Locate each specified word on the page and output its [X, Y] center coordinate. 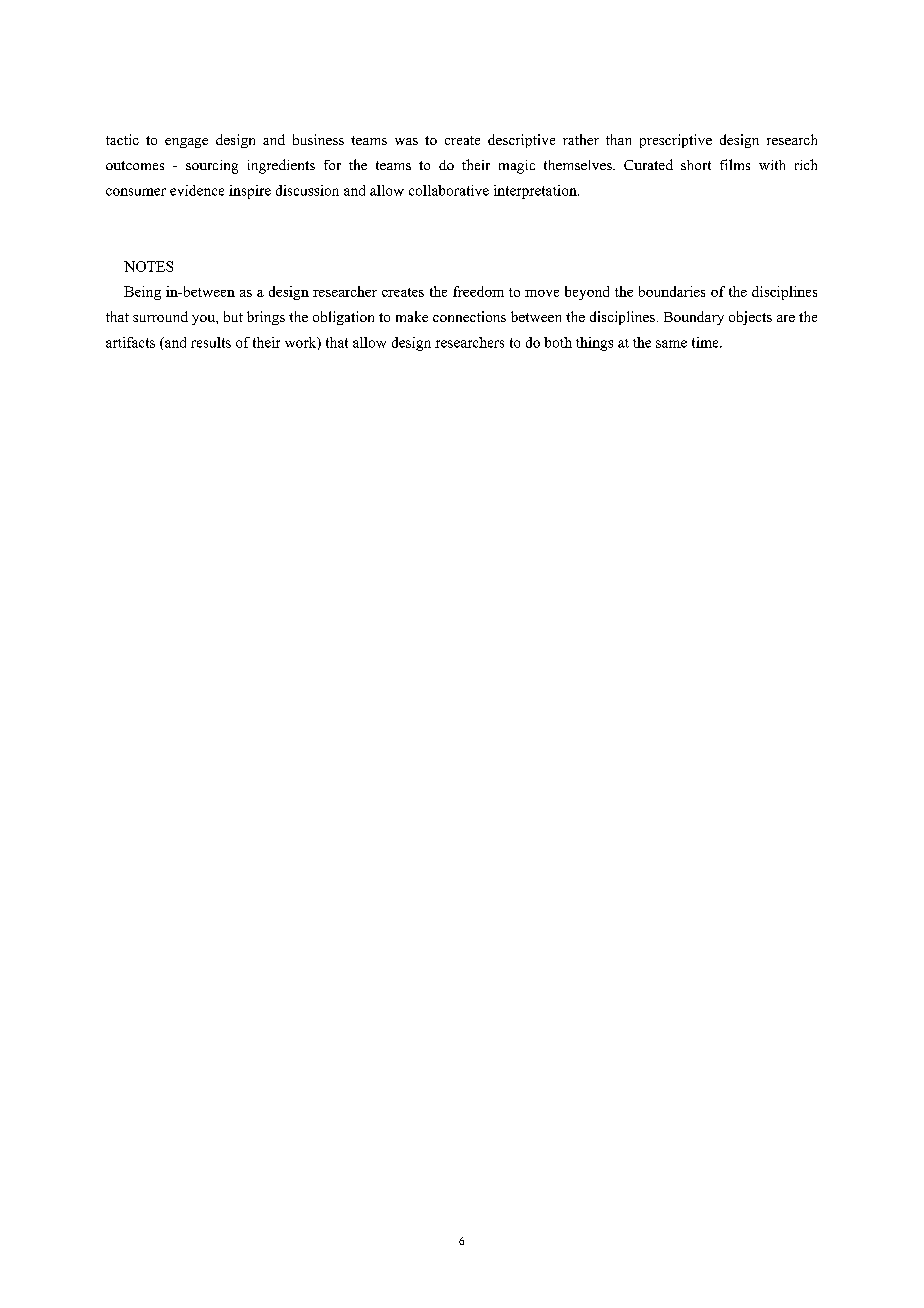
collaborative [449, 190]
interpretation [536, 192]
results [211, 342]
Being [142, 293]
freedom [478, 291]
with [772, 165]
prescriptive [676, 141]
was [406, 141]
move [542, 293]
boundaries [672, 291]
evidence [197, 190]
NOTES [148, 266]
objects [750, 318]
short [696, 165]
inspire [250, 192]
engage [186, 143]
